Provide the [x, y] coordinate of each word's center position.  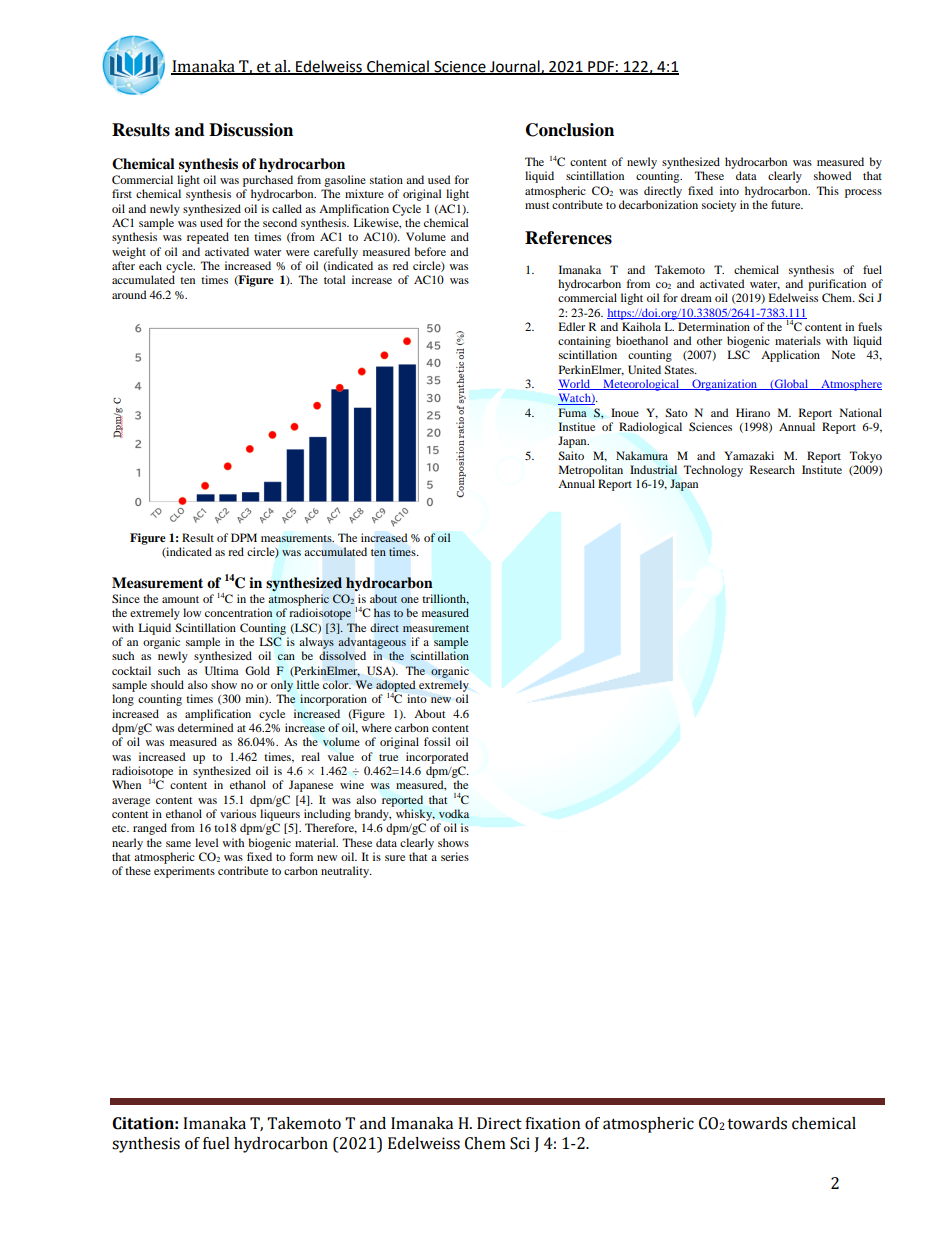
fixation [553, 1123]
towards [757, 1123]
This [828, 190]
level [206, 842]
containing [584, 342]
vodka [454, 813]
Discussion [251, 130]
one [410, 600]
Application [790, 356]
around [129, 294]
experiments [184, 872]
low [192, 612]
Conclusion [570, 130]
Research [772, 469]
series [455, 856]
